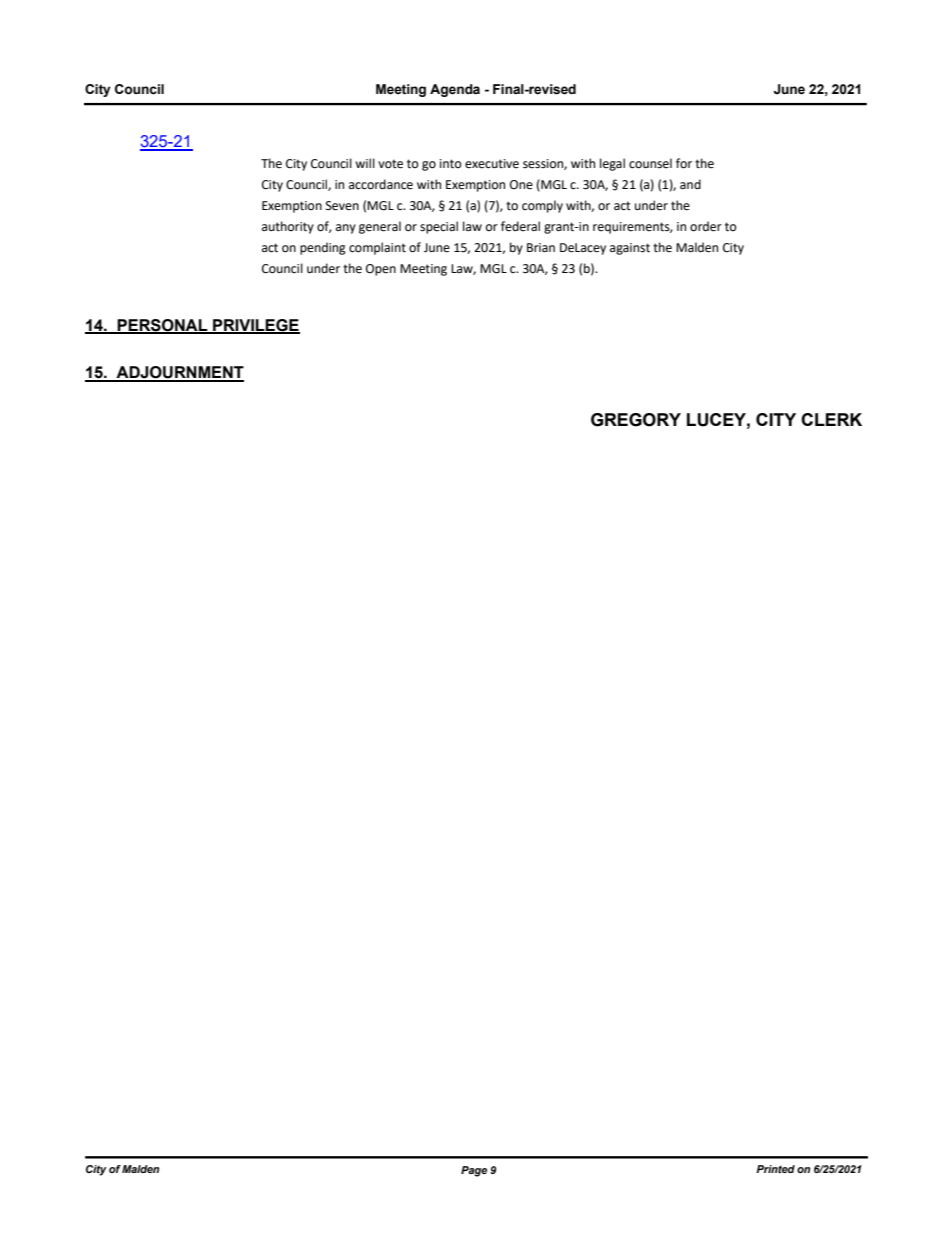 Image resolution: width=952 pixels, height=1233 pixels. I want to click on ADJOURNMENT, so click(179, 373).
